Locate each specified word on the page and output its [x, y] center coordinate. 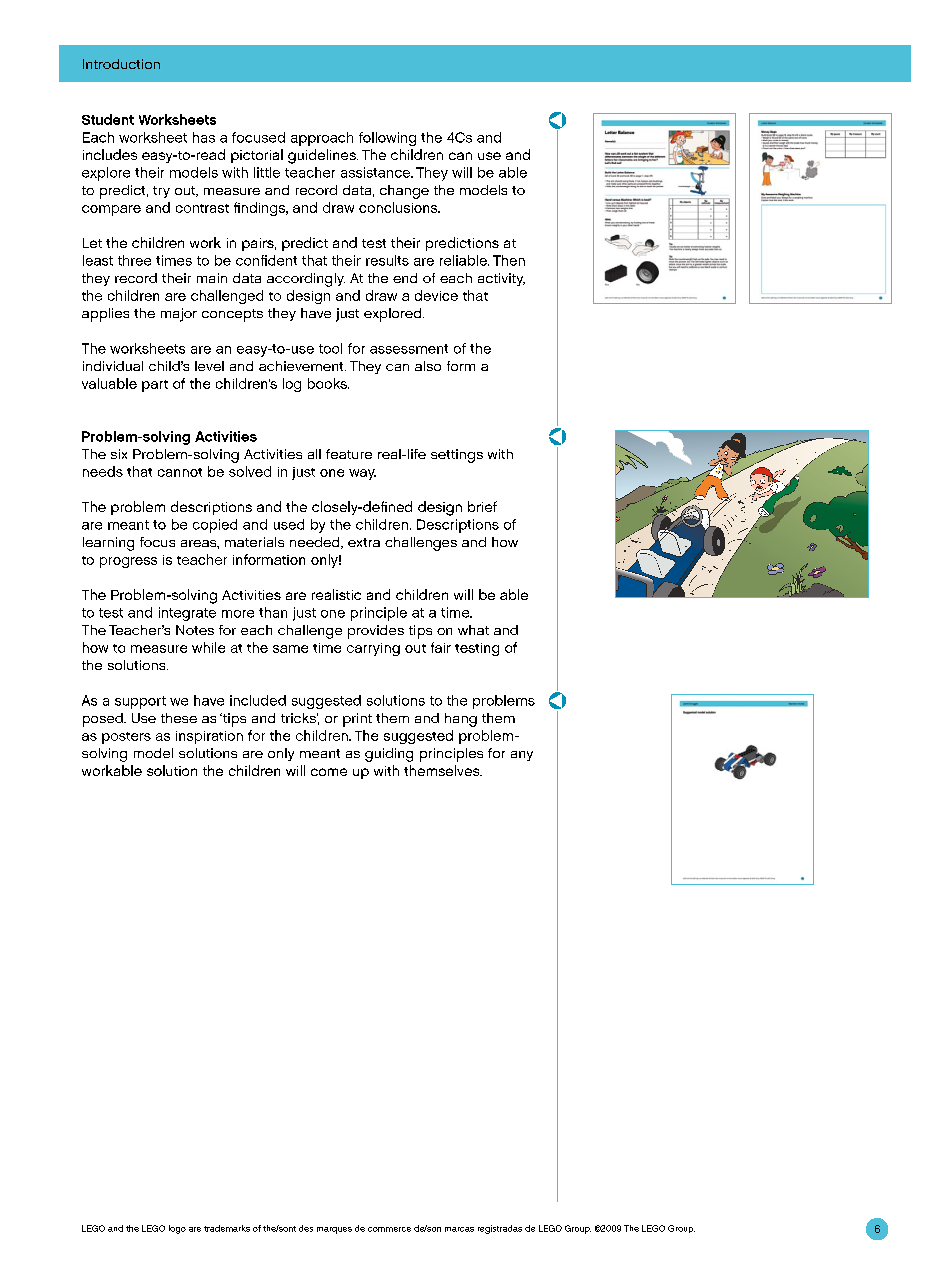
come [329, 772]
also [428, 366]
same [290, 649]
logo [177, 1229]
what [473, 630]
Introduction [121, 64]
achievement [302, 366]
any [522, 756]
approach [322, 139]
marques [334, 1230]
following [387, 139]
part [155, 386]
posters [126, 738]
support [140, 702]
